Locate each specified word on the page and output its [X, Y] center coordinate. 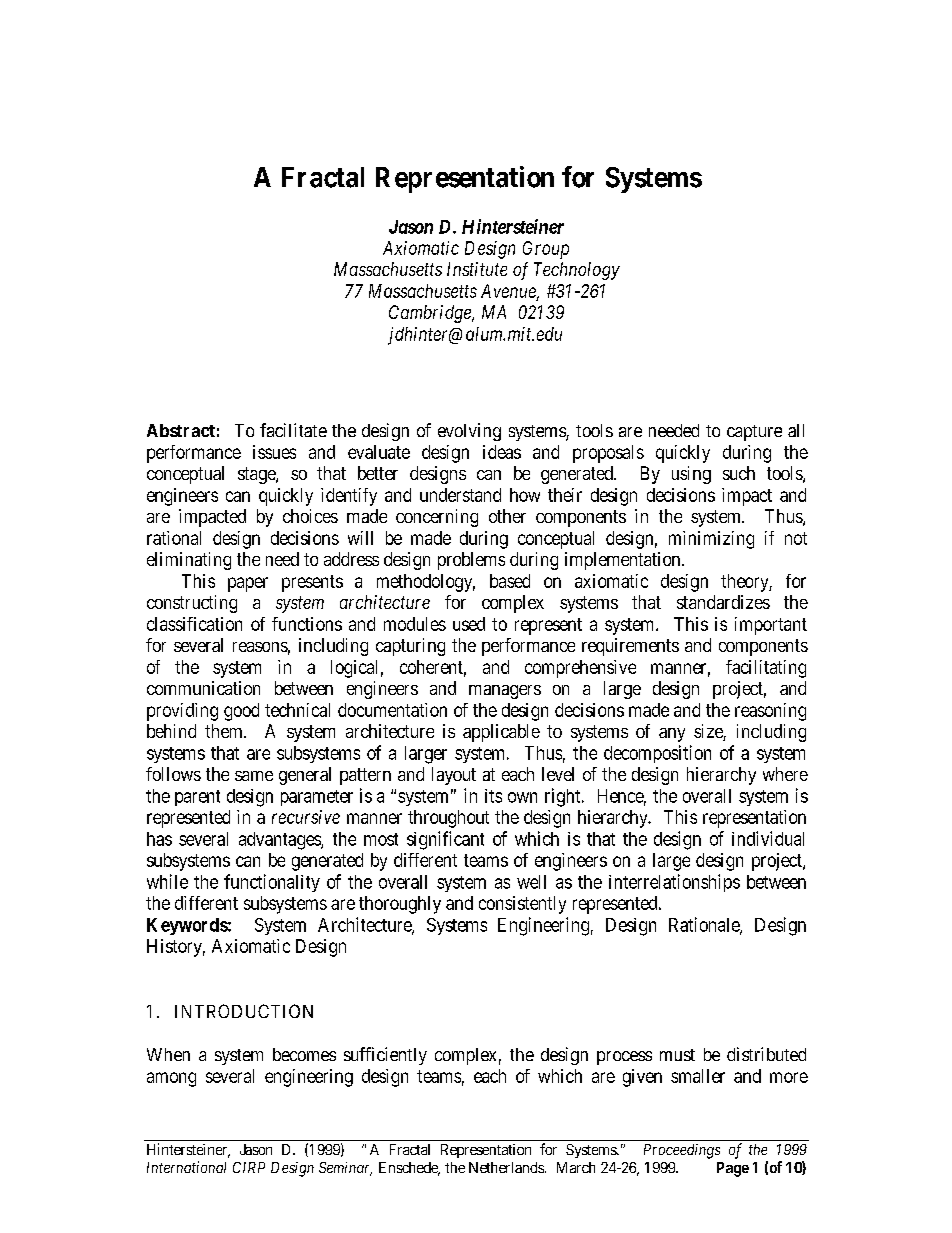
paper [248, 584]
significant [445, 840]
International [186, 1167]
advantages [280, 841]
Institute [477, 269]
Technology [577, 271]
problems [471, 561]
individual [768, 838]
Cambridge [431, 314]
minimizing [711, 540]
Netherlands [506, 1167]
